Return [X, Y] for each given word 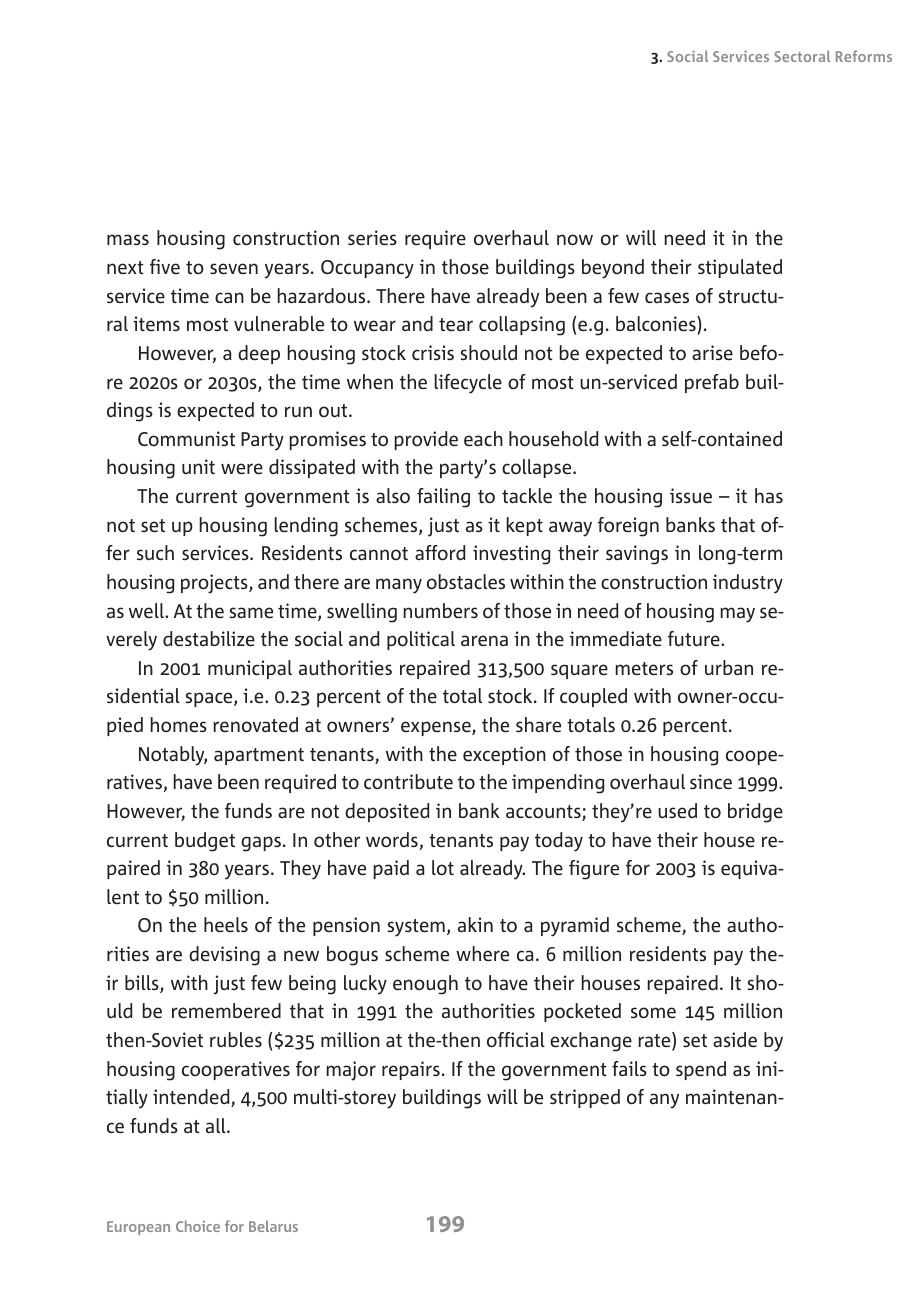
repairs [411, 1070]
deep [259, 354]
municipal [250, 669]
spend [701, 1070]
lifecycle [468, 384]
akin [475, 924]
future [695, 638]
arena [484, 640]
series [372, 237]
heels [226, 924]
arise [712, 352]
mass [128, 239]
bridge [755, 813]
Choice [198, 1226]
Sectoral [802, 56]
